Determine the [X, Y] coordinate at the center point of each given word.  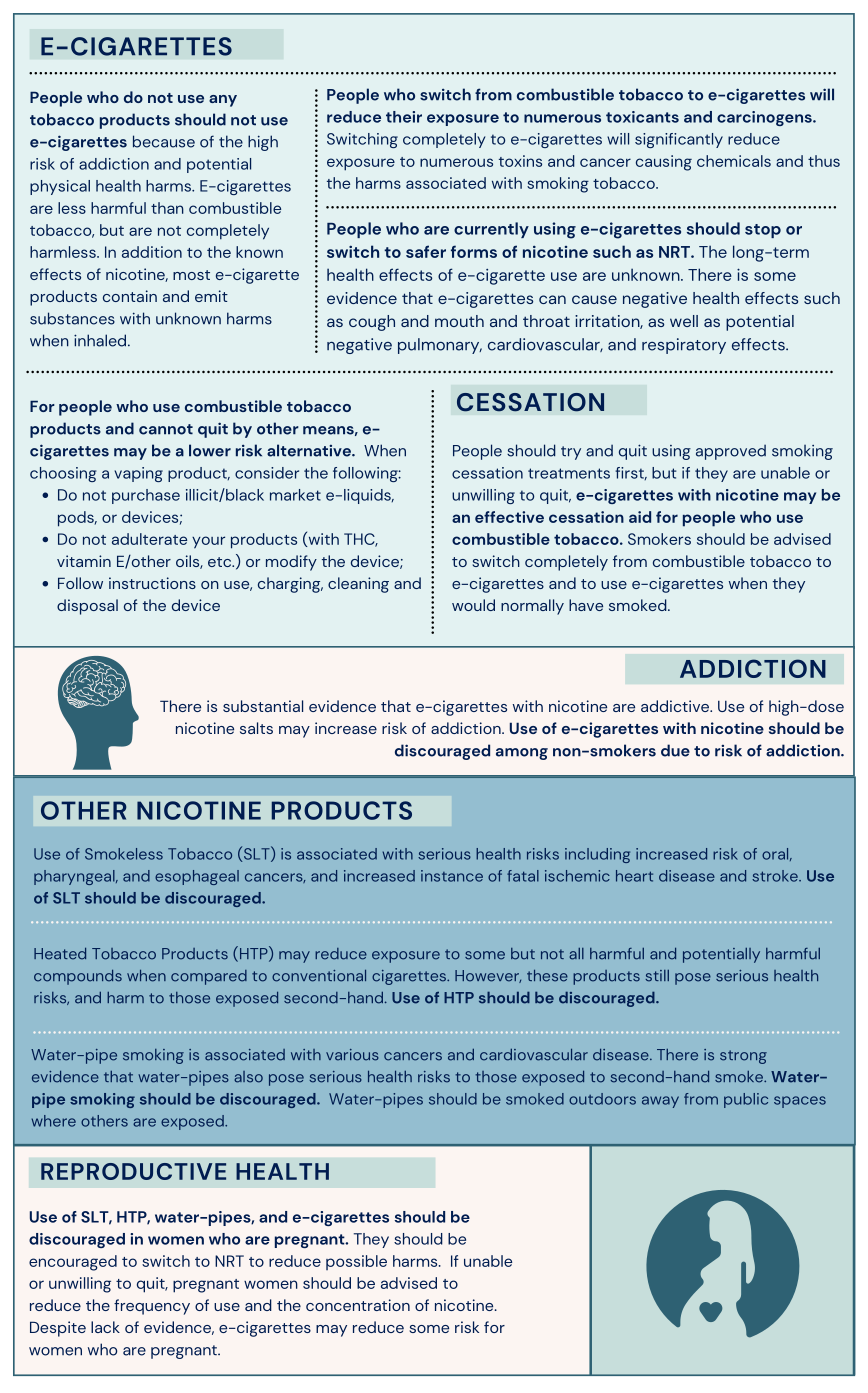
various [352, 1055]
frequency [152, 1307]
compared [209, 977]
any [223, 101]
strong [743, 1057]
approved [731, 452]
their [404, 117]
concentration [358, 1305]
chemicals [734, 161]
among [522, 754]
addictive [676, 706]
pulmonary [440, 346]
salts [256, 728]
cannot [166, 429]
